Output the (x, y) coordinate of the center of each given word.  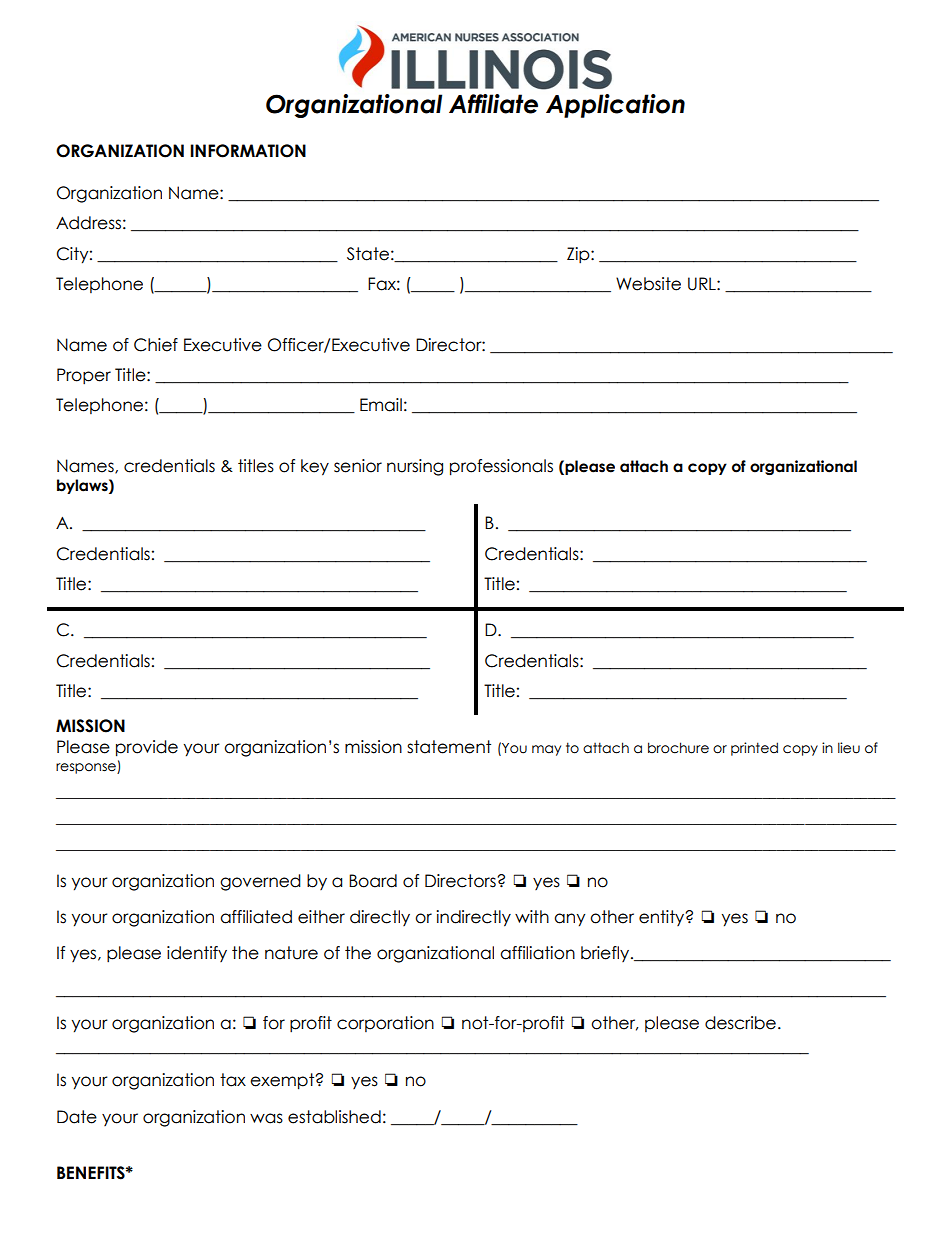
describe (740, 1023)
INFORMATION (248, 151)
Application (615, 106)
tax (233, 1080)
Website (648, 284)
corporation (385, 1024)
